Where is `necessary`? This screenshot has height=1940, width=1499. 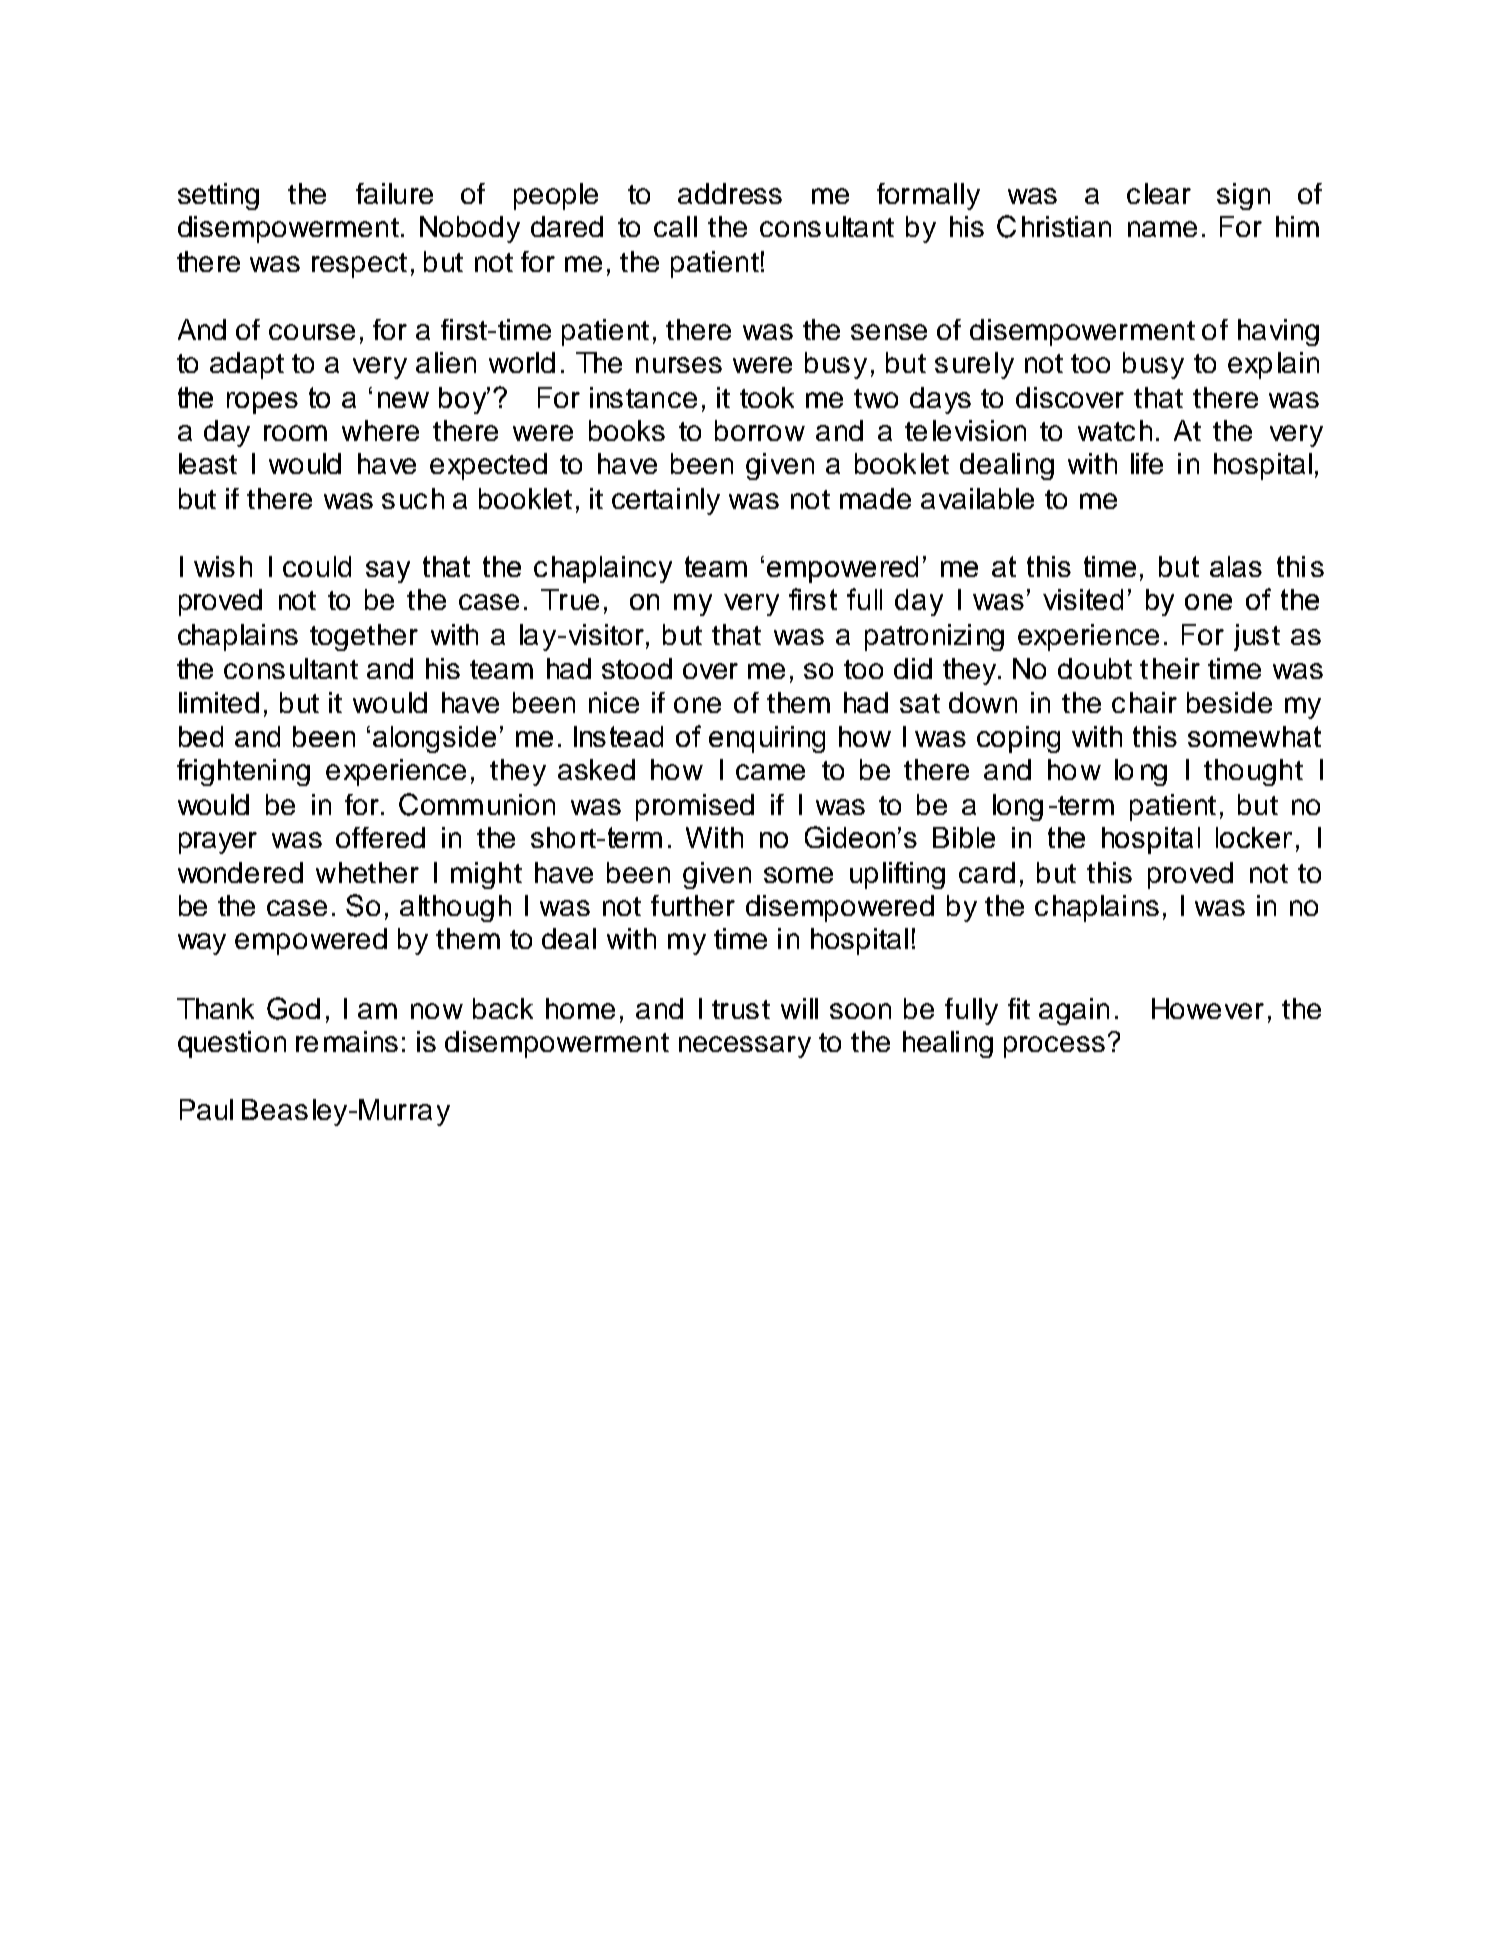 necessary is located at coordinates (745, 1047).
